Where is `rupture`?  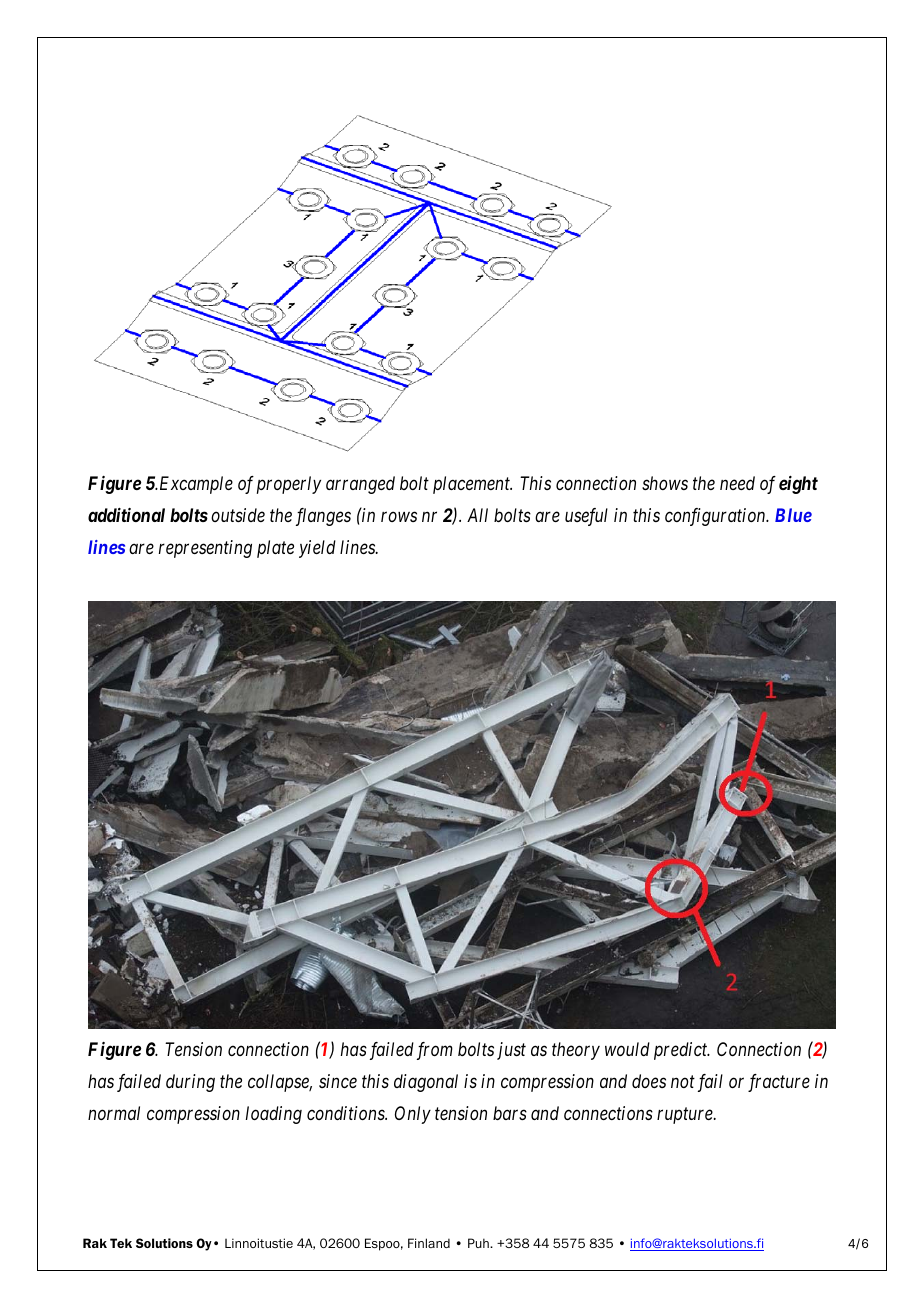
rupture is located at coordinates (686, 1116).
